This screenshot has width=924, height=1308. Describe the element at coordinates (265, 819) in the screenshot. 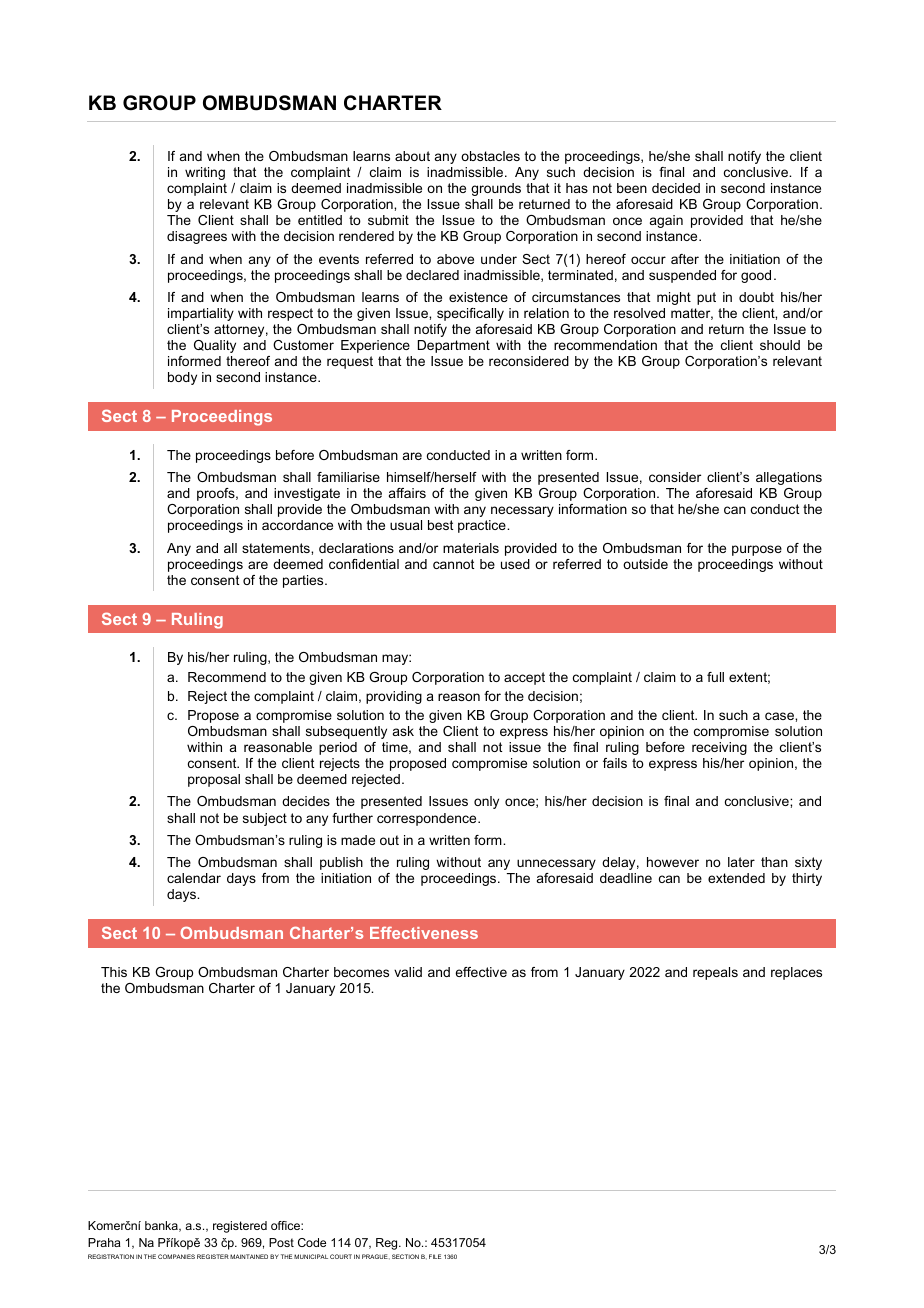

I see `subject` at that location.
